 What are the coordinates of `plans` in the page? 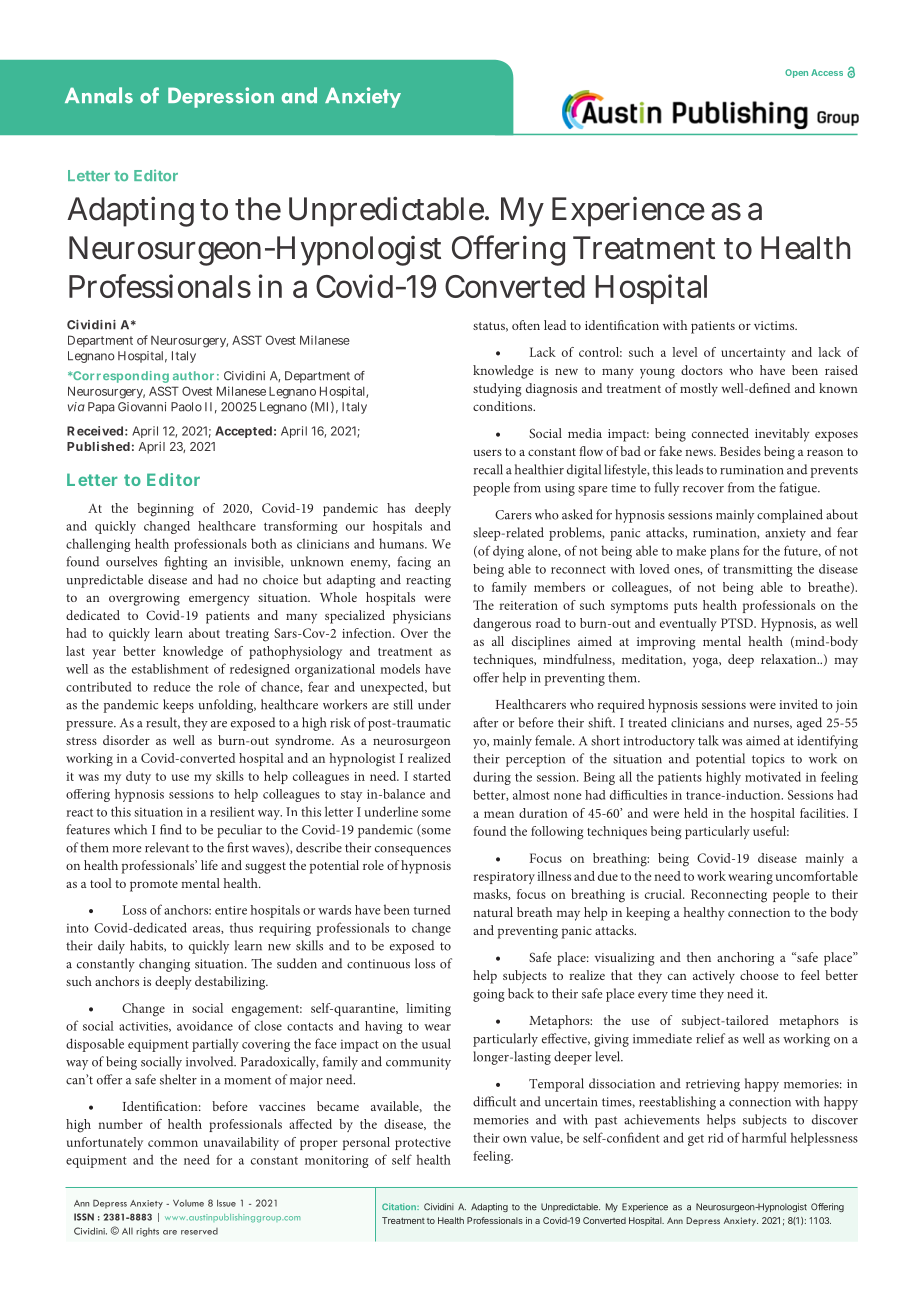 It's located at (724, 552).
